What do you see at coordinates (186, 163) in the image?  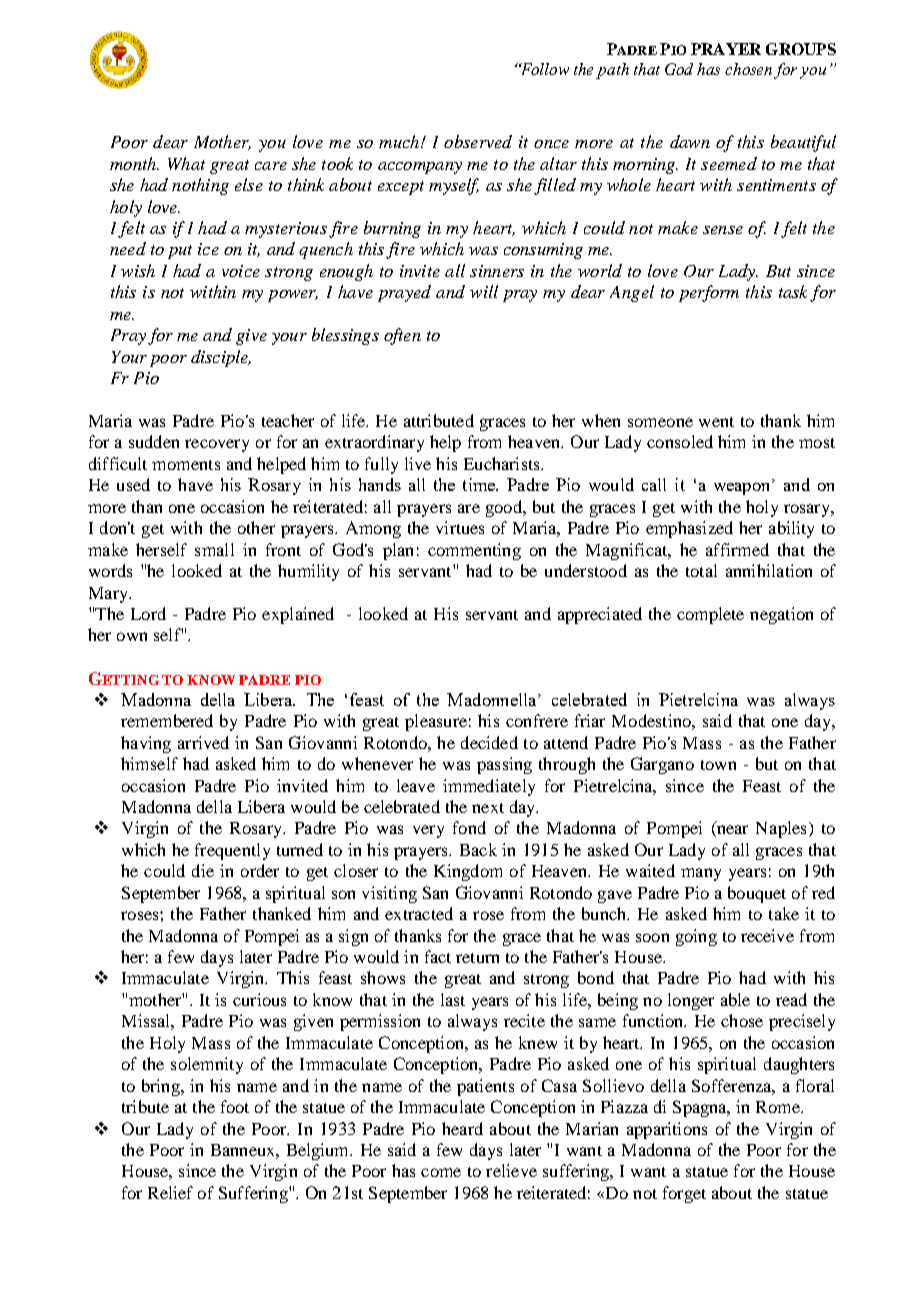 I see `What` at bounding box center [186, 163].
